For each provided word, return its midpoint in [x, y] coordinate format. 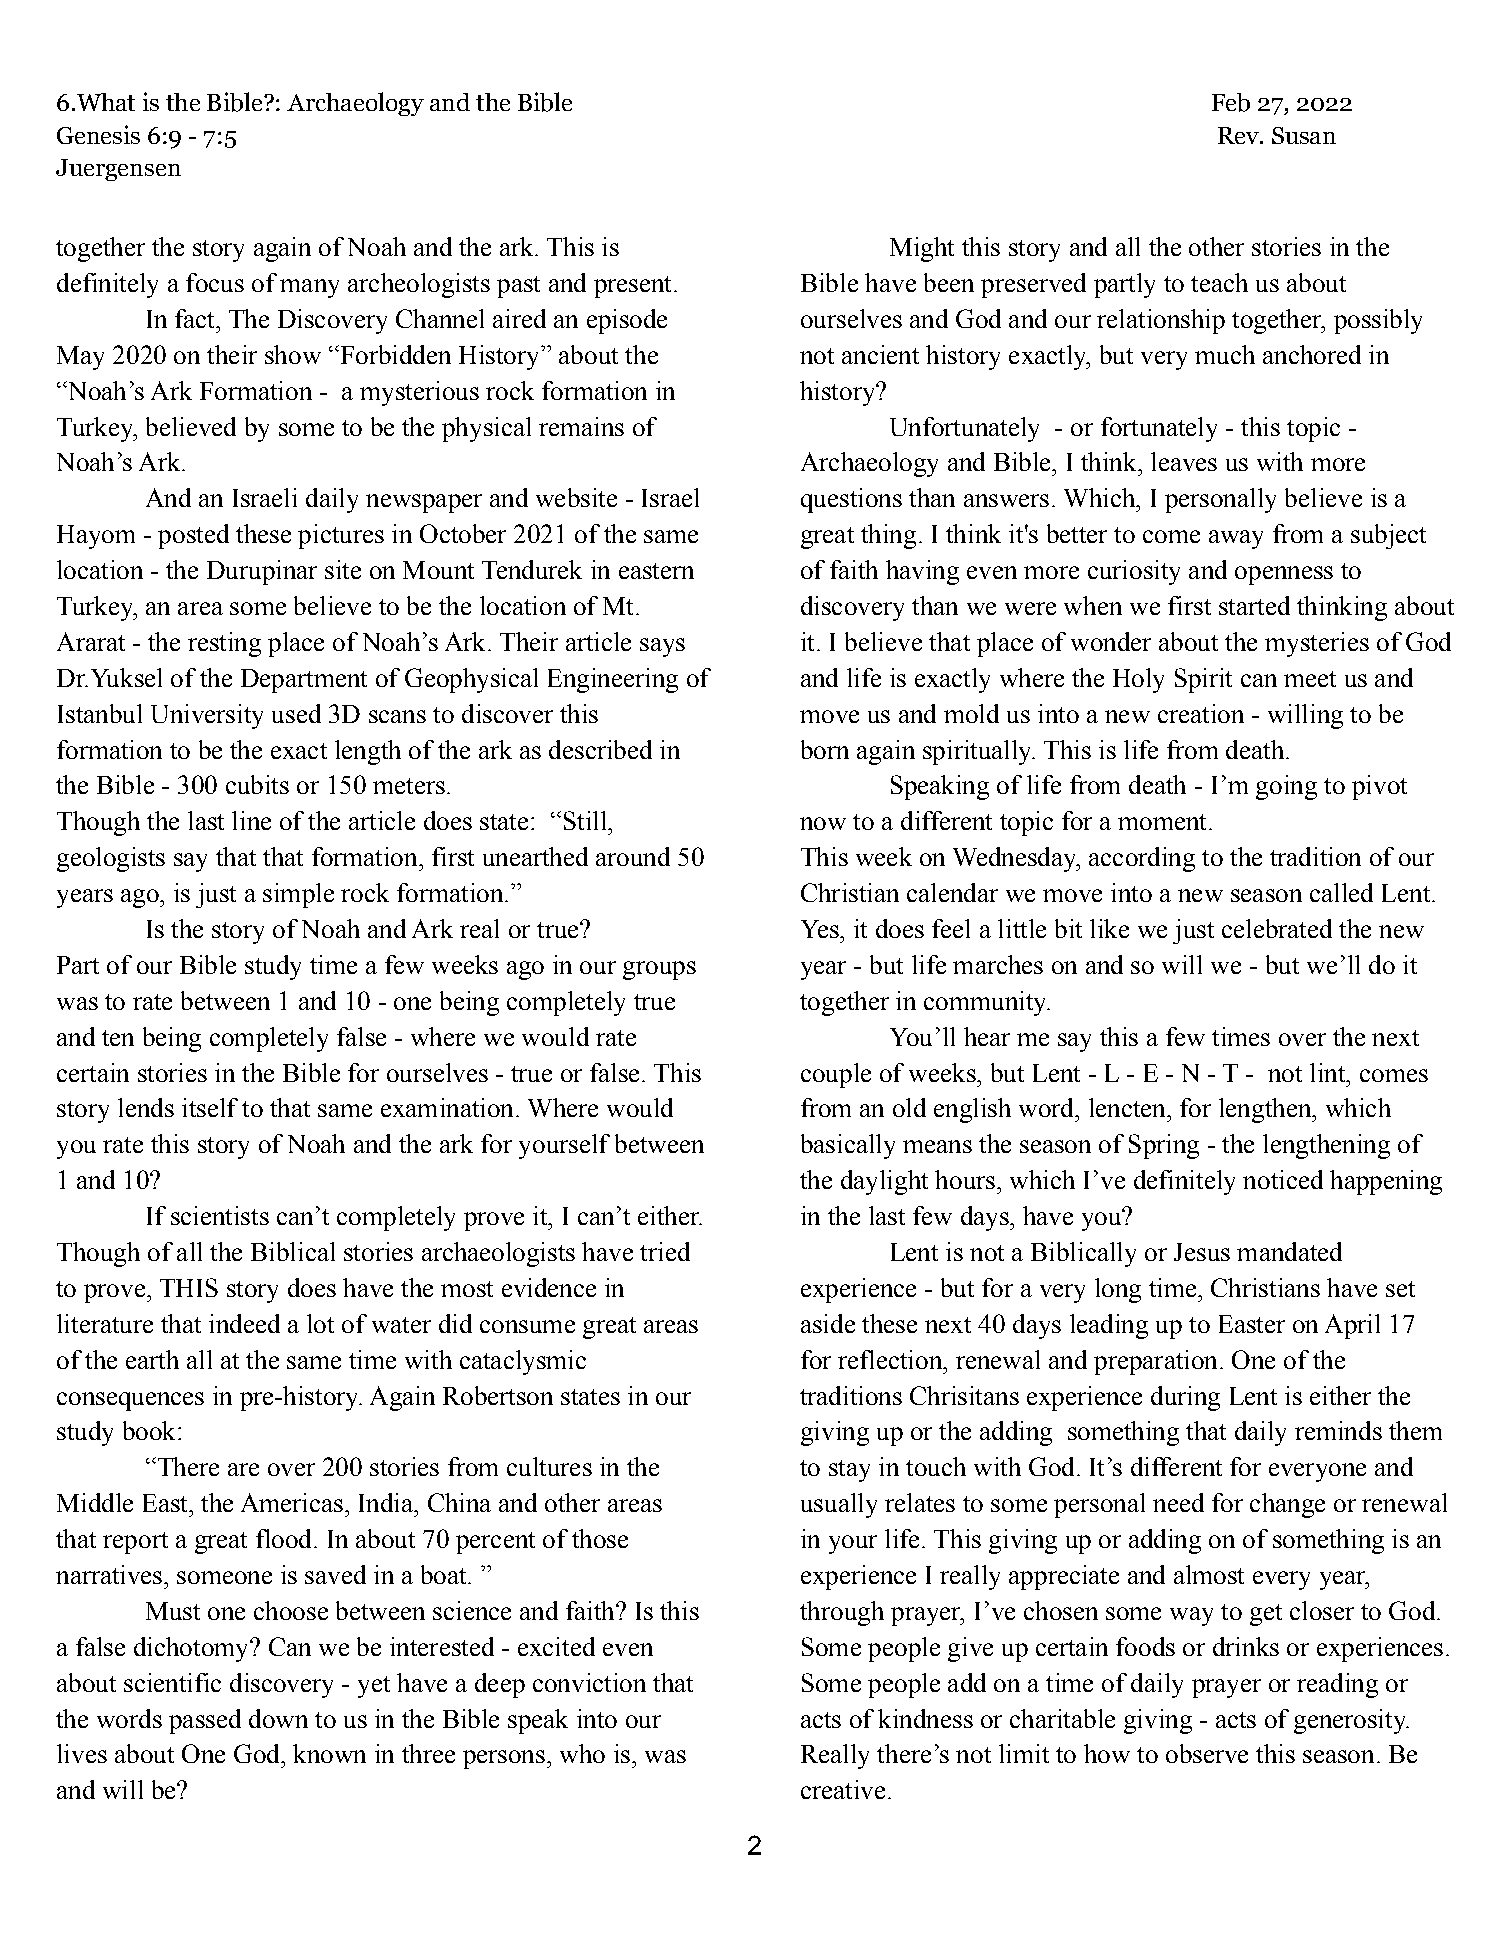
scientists [220, 1215]
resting [224, 644]
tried [665, 1251]
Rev [1239, 135]
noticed [1283, 1179]
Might [922, 249]
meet [1310, 679]
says [662, 647]
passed [205, 1721]
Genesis [98, 134]
